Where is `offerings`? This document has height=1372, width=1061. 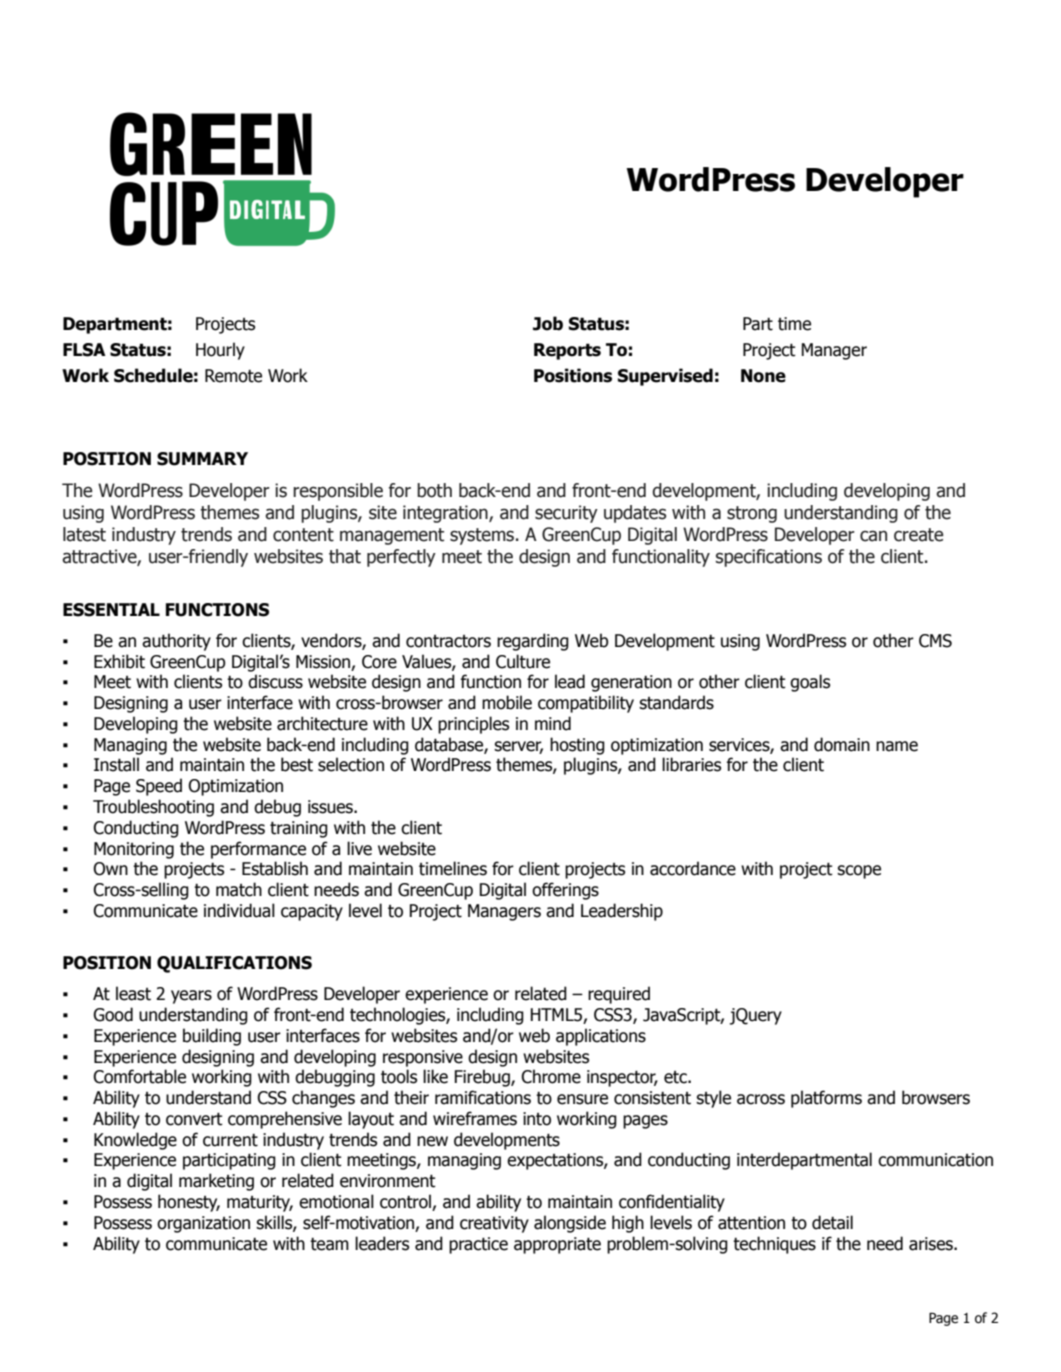
offerings is located at coordinates (565, 891).
